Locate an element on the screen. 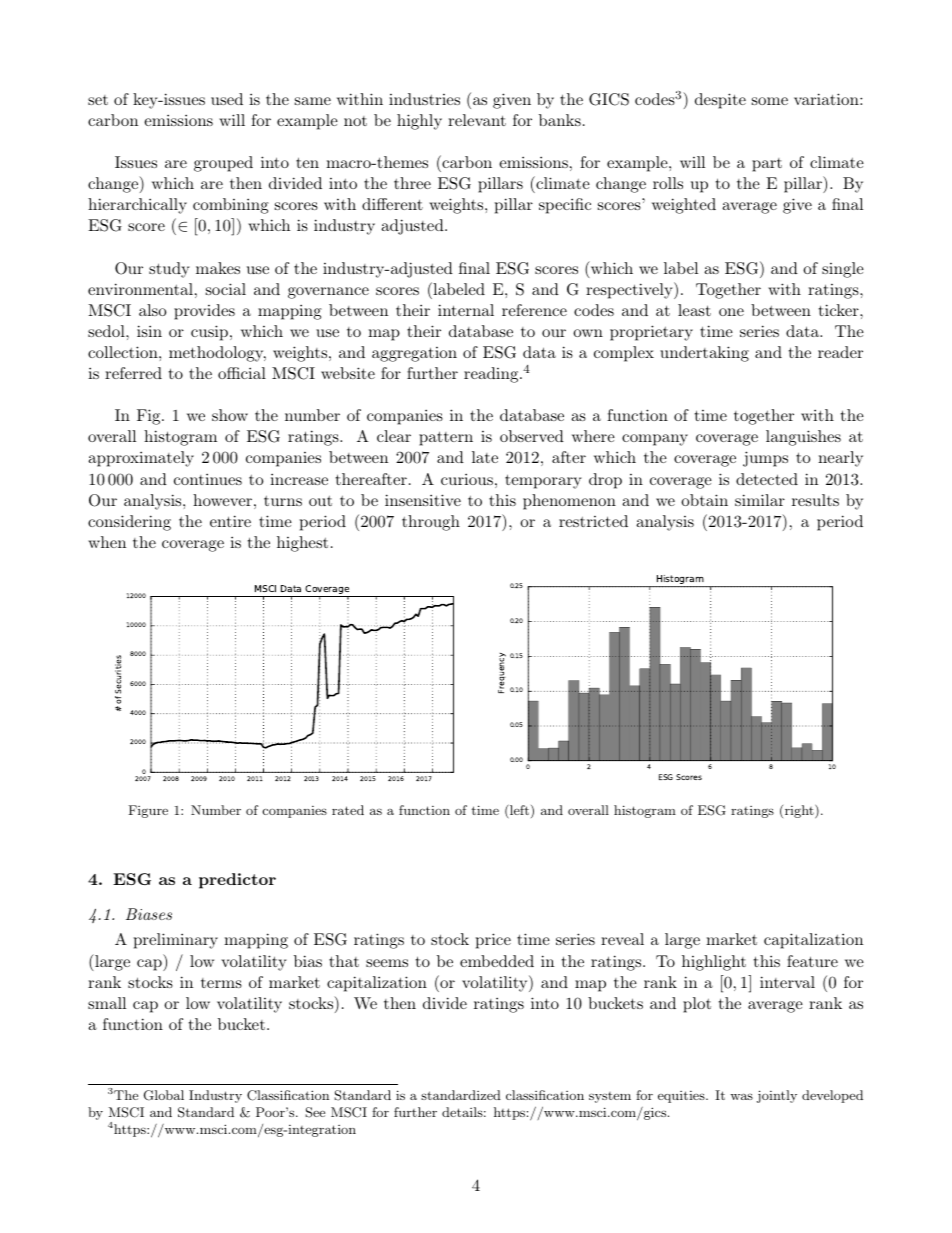 The image size is (952, 1233). jumps is located at coordinates (765, 459).
